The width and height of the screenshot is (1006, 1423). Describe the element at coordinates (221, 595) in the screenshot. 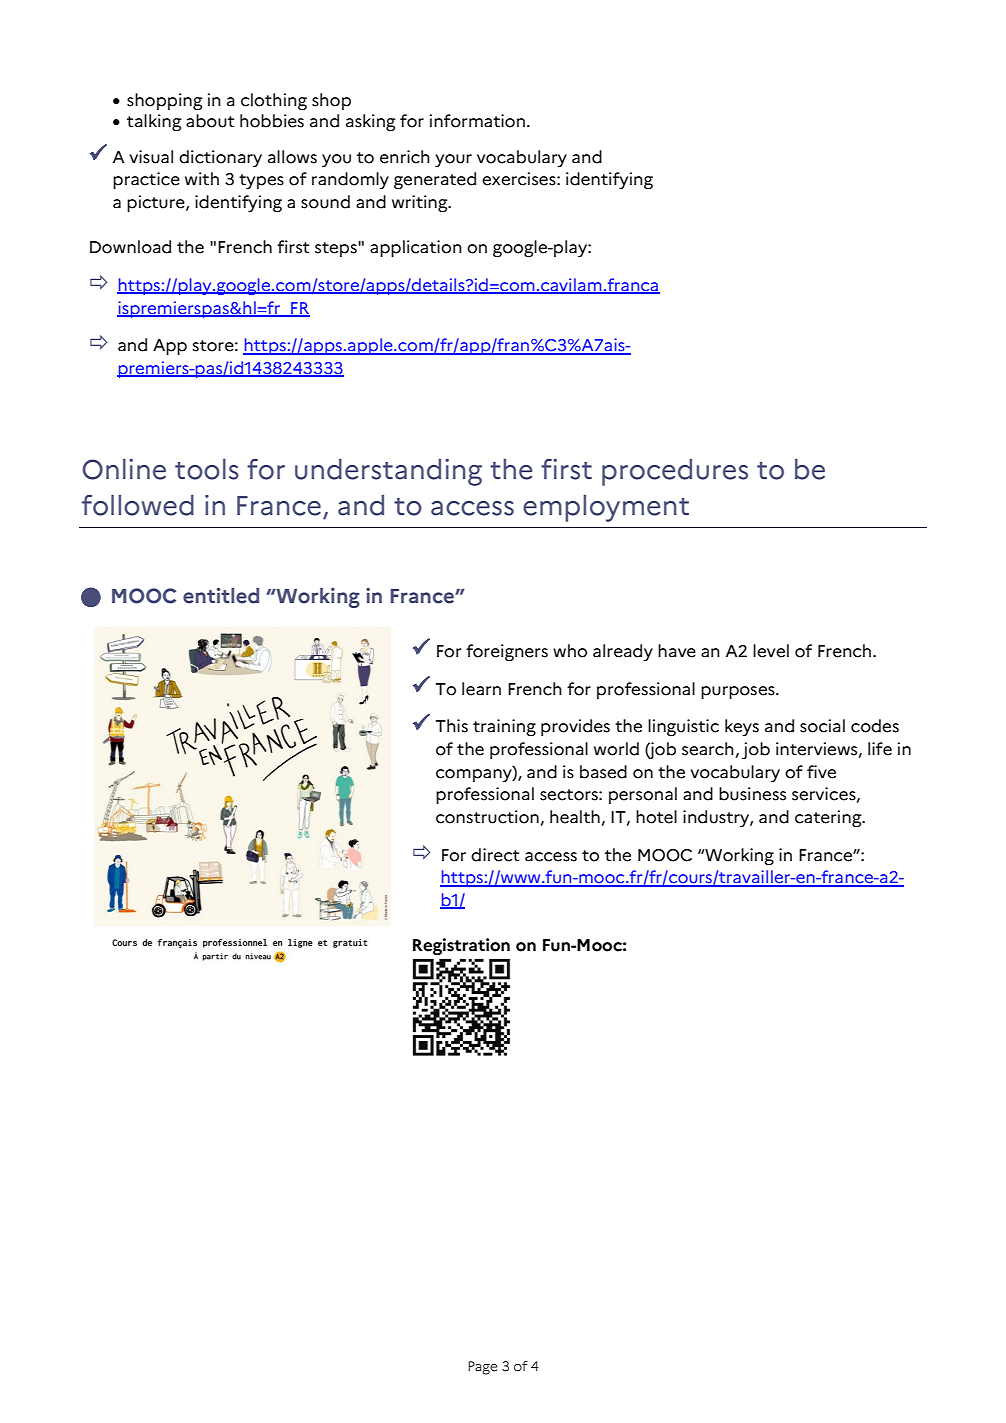

I see `entitled` at that location.
